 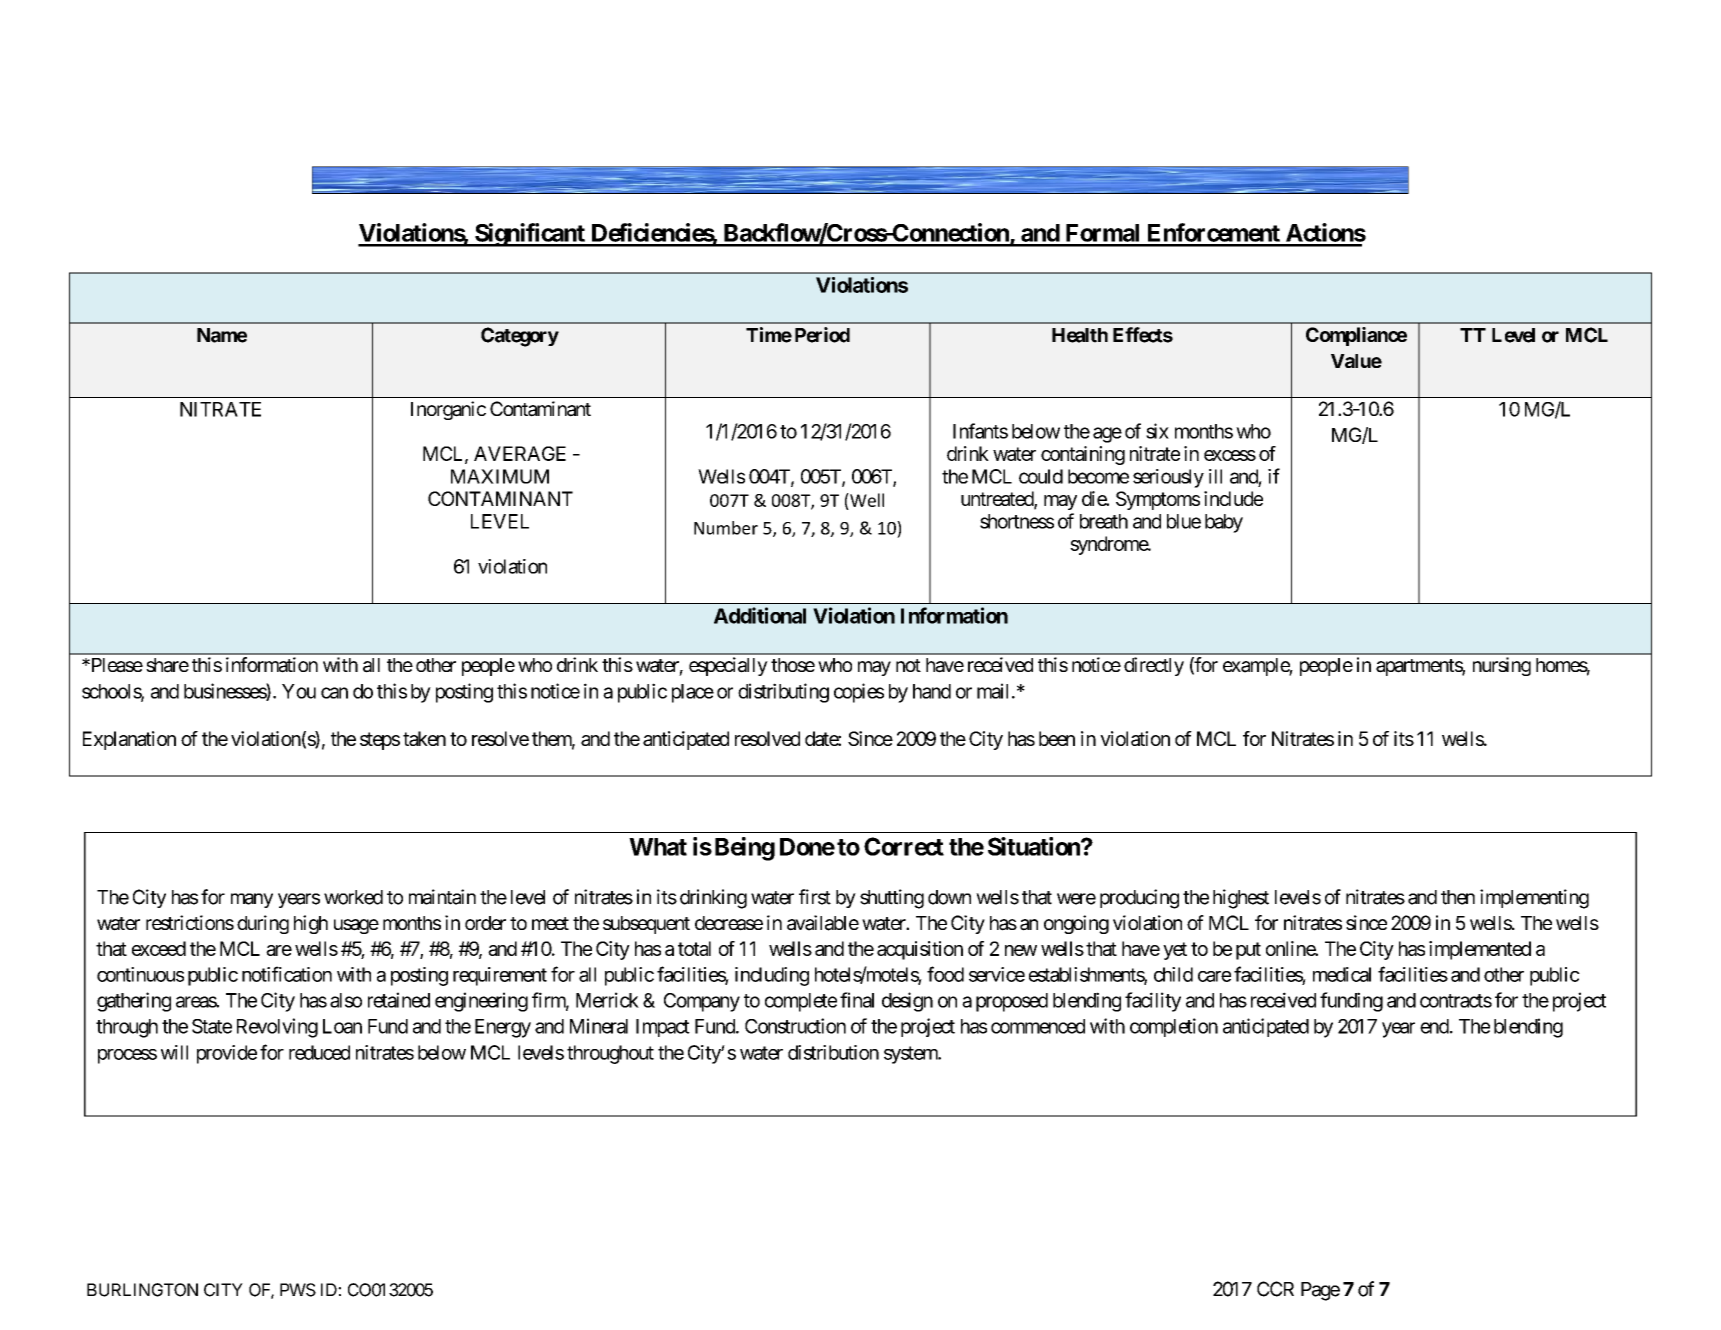 What do you see at coordinates (500, 476) in the document?
I see `MAXIMUM` at bounding box center [500, 476].
